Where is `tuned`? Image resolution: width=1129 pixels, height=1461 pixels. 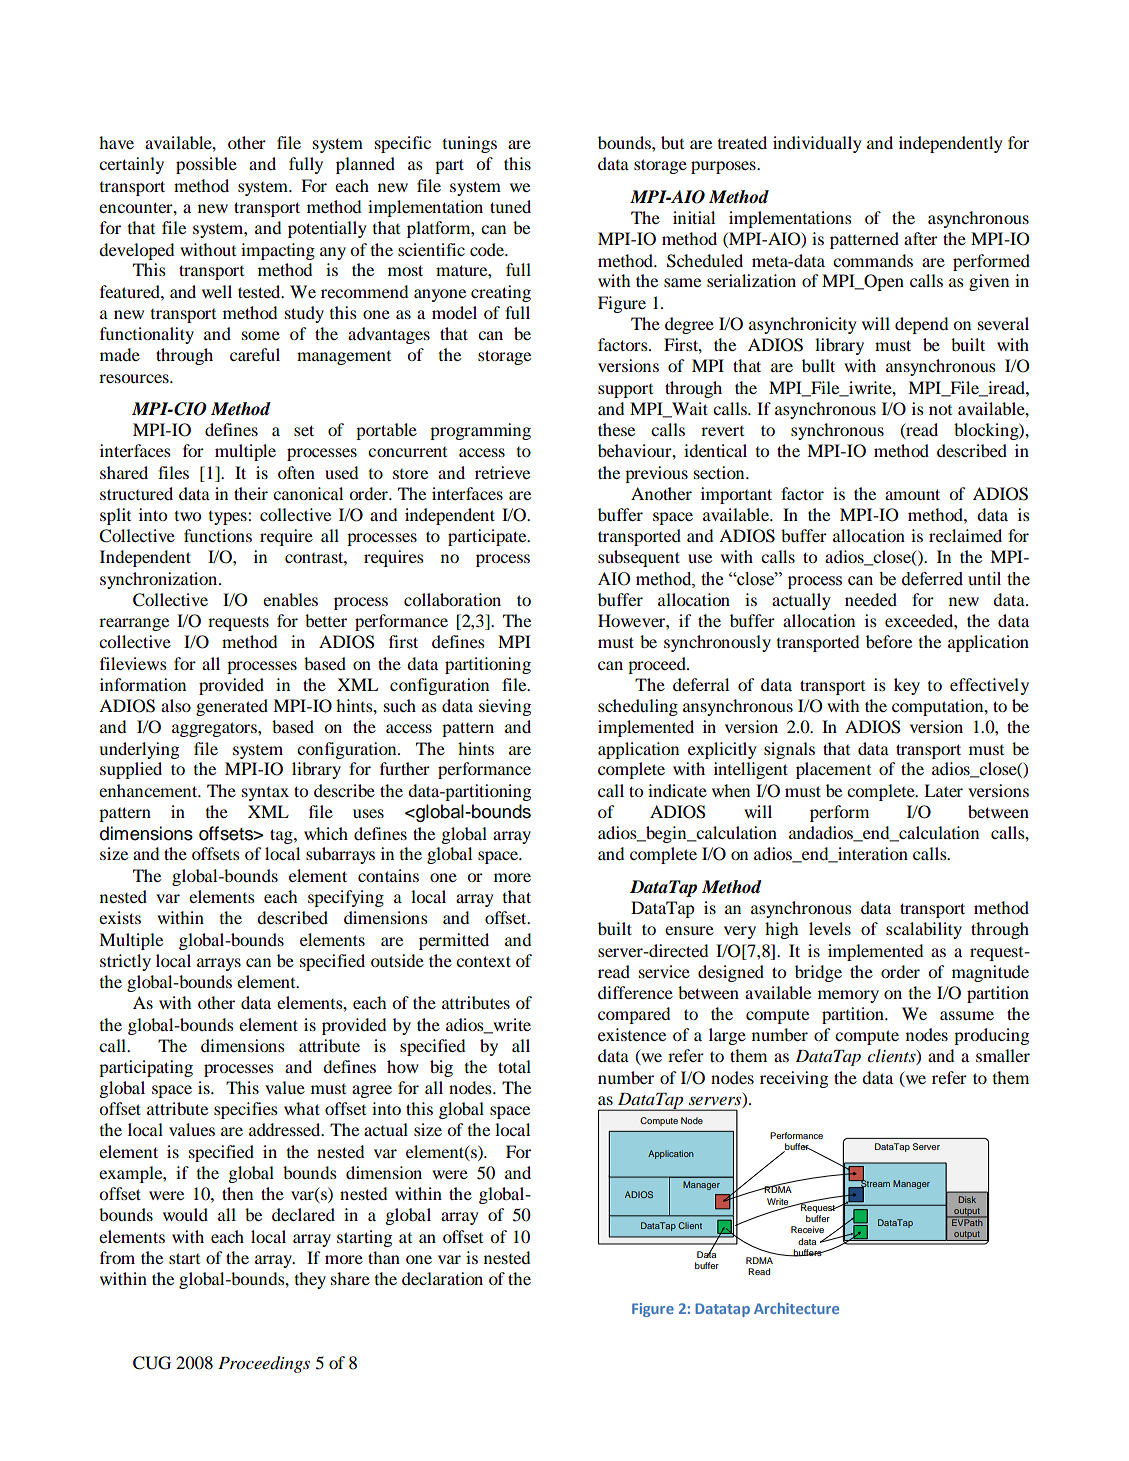
tuned is located at coordinates (510, 206).
